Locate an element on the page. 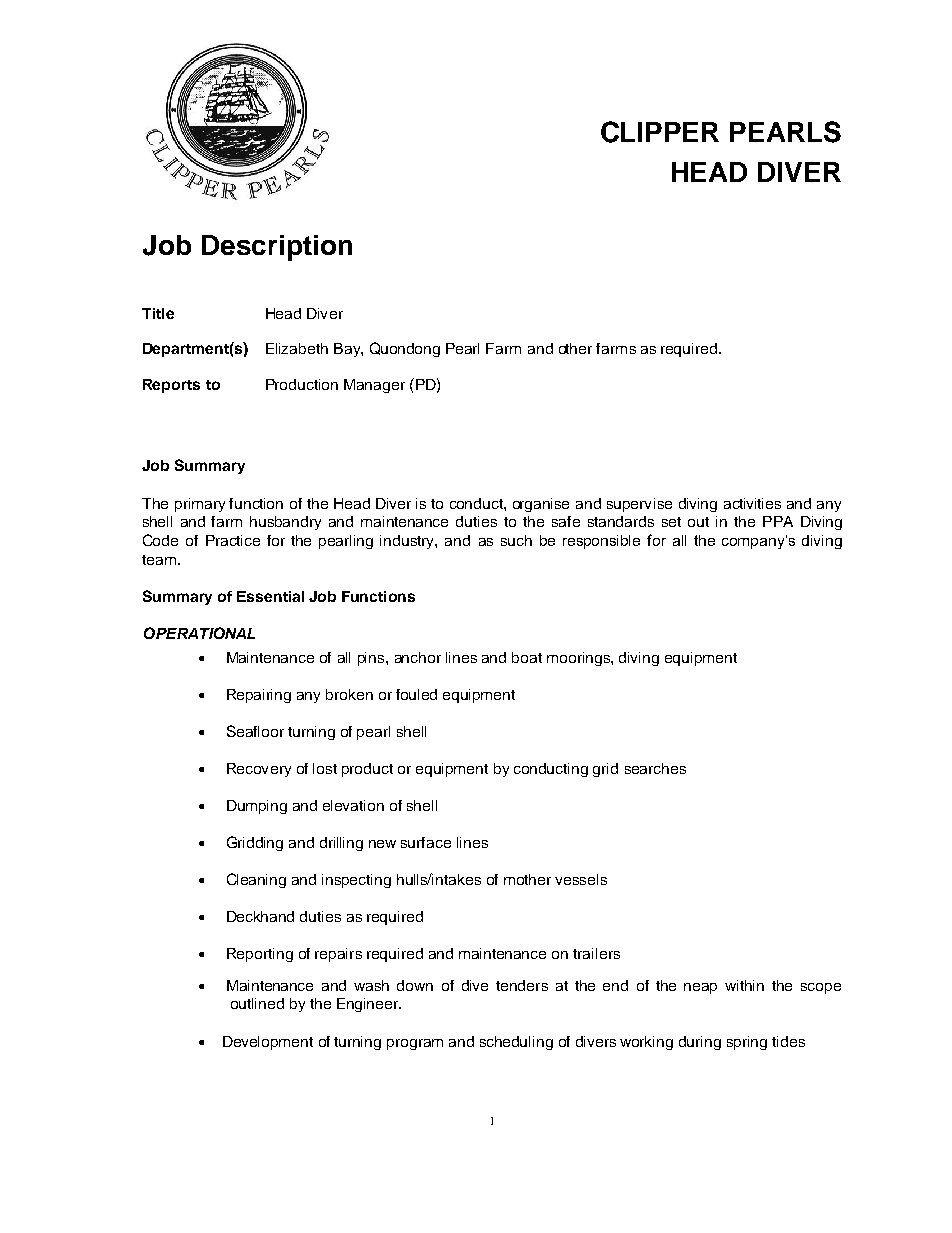 This image has height=1233, width=952. Manager is located at coordinates (374, 386).
